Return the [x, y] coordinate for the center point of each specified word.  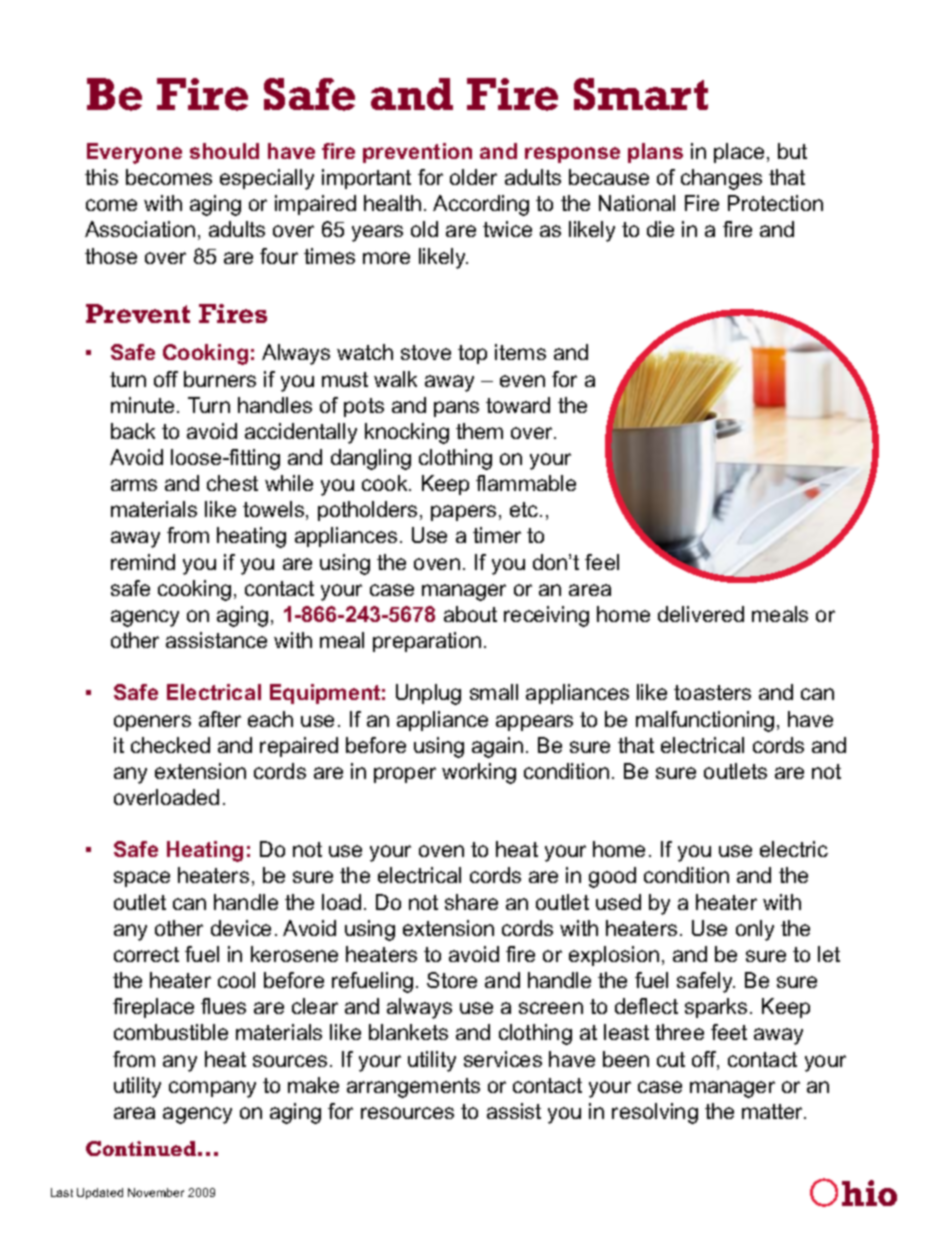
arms [134, 485]
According [481, 205]
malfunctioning [705, 721]
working [479, 773]
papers [463, 513]
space [142, 879]
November [156, 1192]
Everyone [134, 153]
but [792, 151]
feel [602, 562]
